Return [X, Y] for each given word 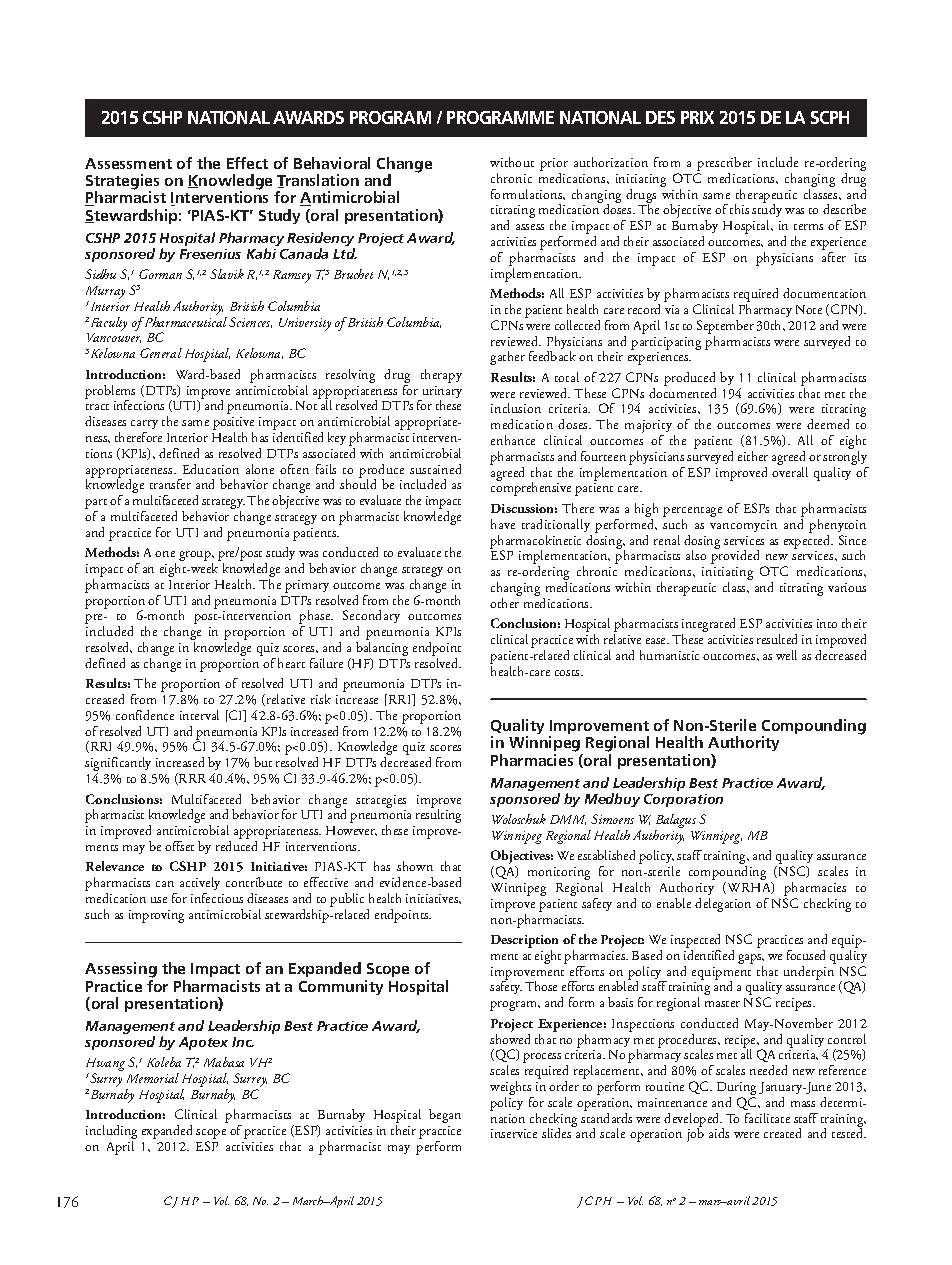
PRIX [697, 117]
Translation [318, 181]
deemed [828, 424]
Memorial [153, 1078]
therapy [441, 376]
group [196, 556]
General [161, 353]
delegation [723, 905]
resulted [777, 639]
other [505, 601]
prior [554, 164]
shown [415, 866]
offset [179, 846]
